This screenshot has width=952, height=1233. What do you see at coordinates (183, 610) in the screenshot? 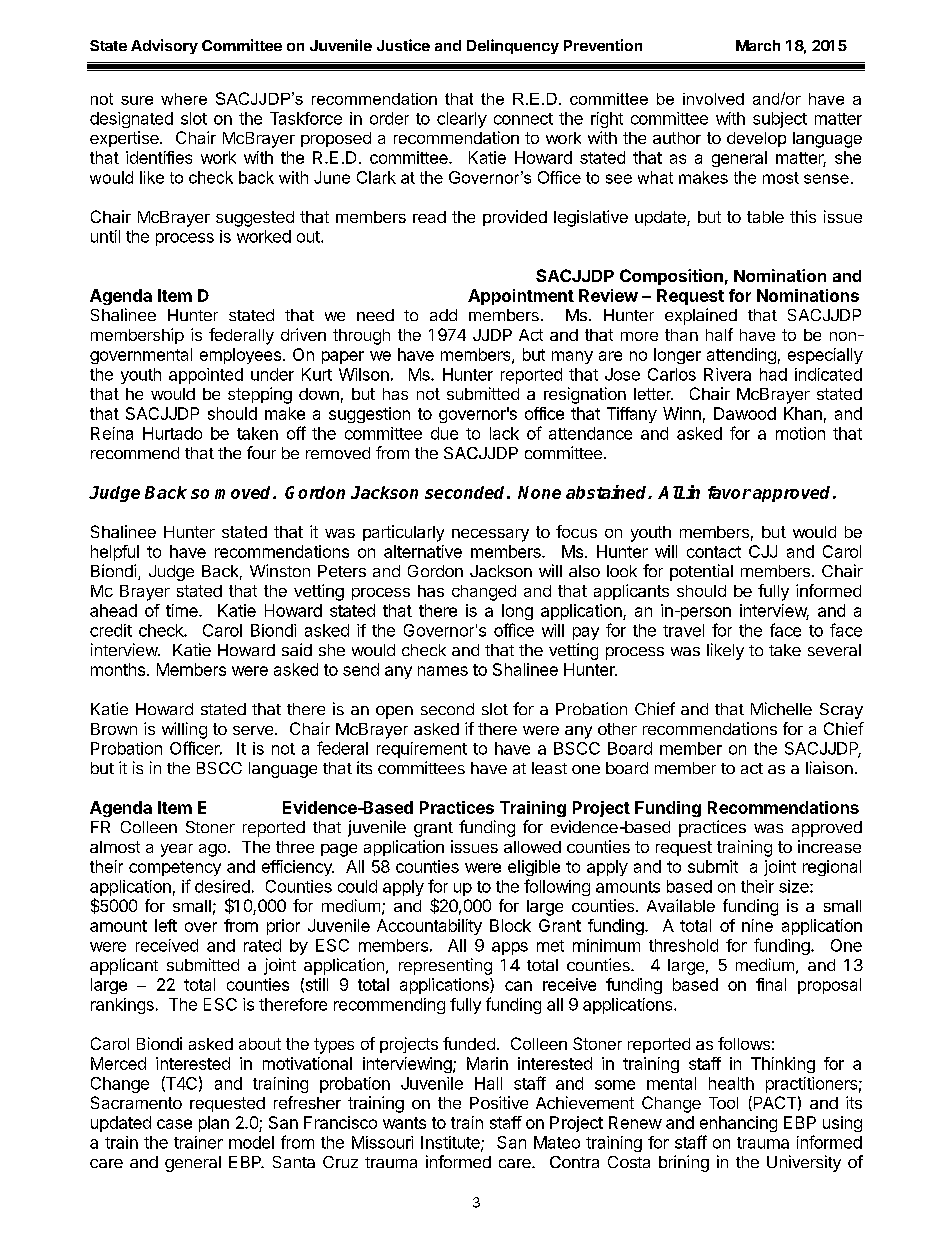
I see `time` at bounding box center [183, 610].
